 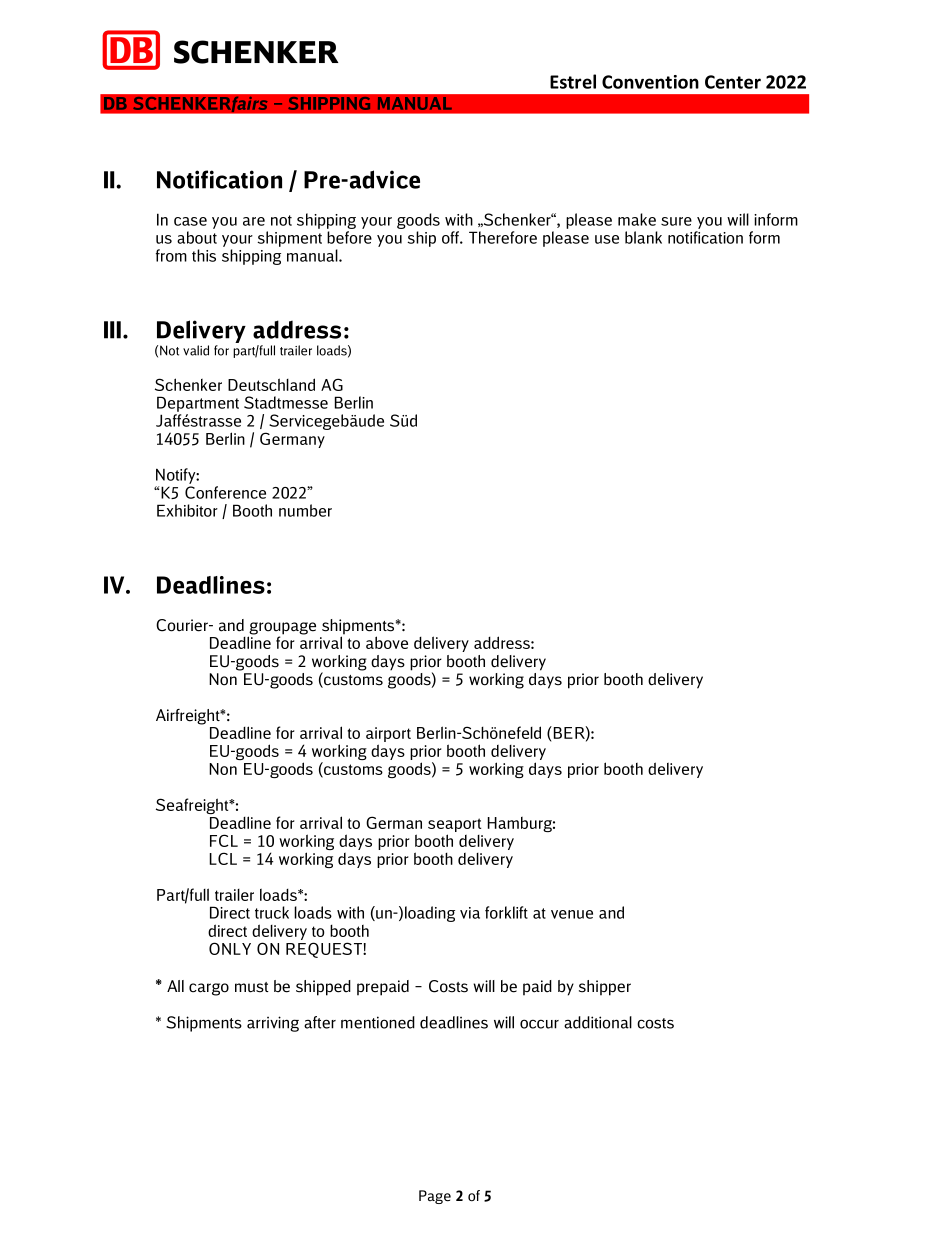 What do you see at coordinates (305, 510) in the image?
I see `number` at bounding box center [305, 510].
